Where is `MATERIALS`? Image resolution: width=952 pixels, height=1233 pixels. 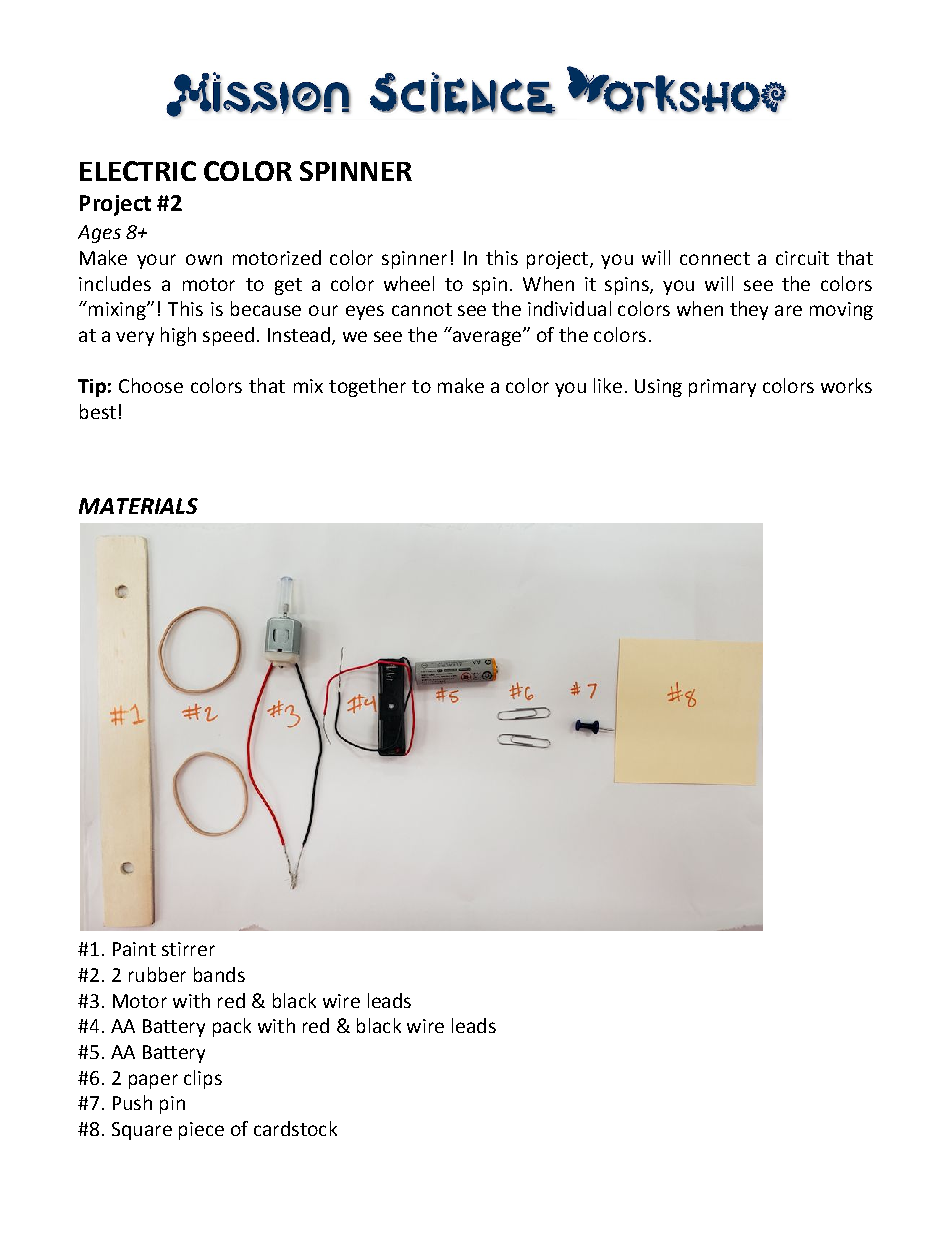 MATERIALS is located at coordinates (138, 506).
